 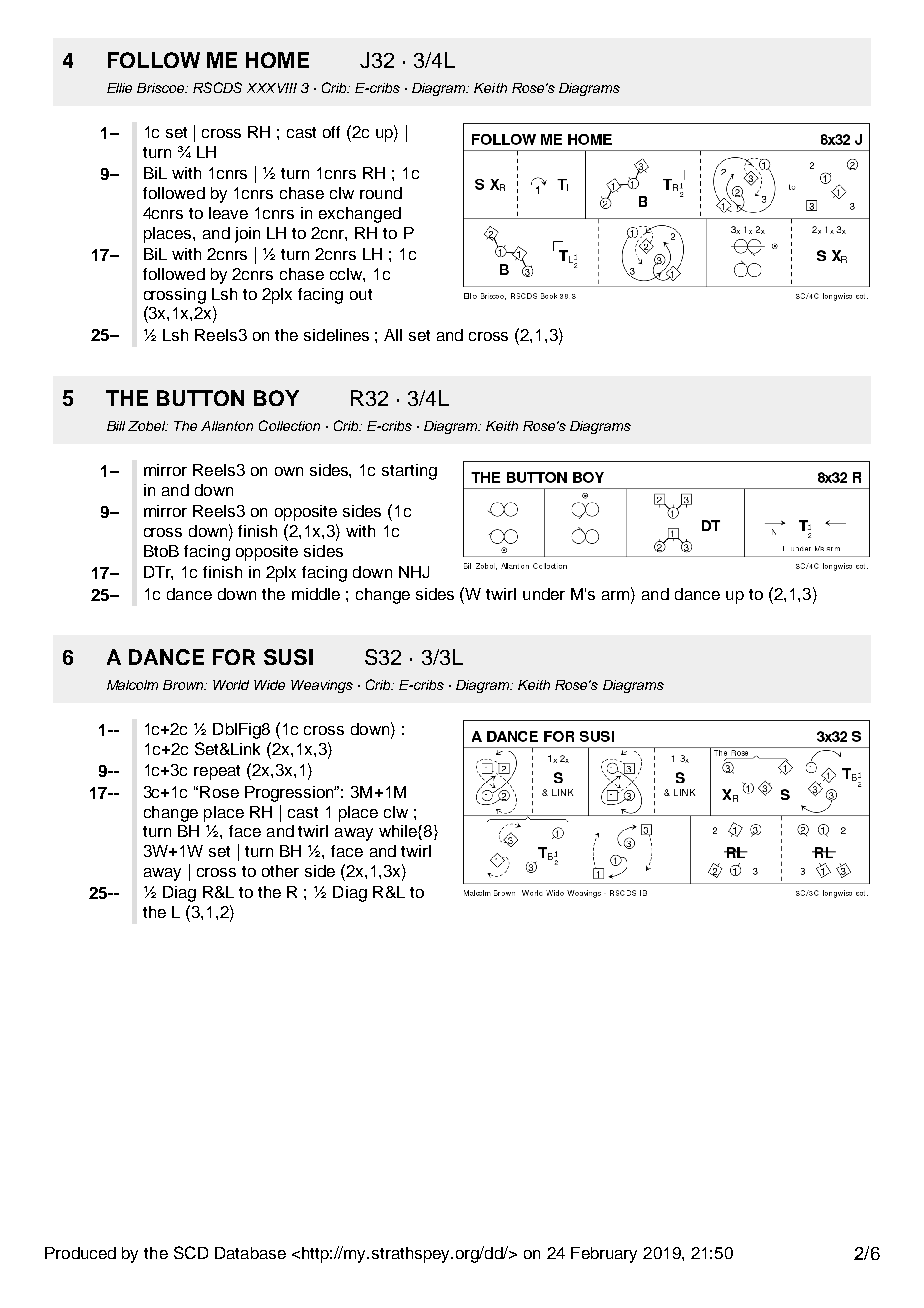 What do you see at coordinates (80, 1253) in the screenshot?
I see `Produced` at bounding box center [80, 1253].
